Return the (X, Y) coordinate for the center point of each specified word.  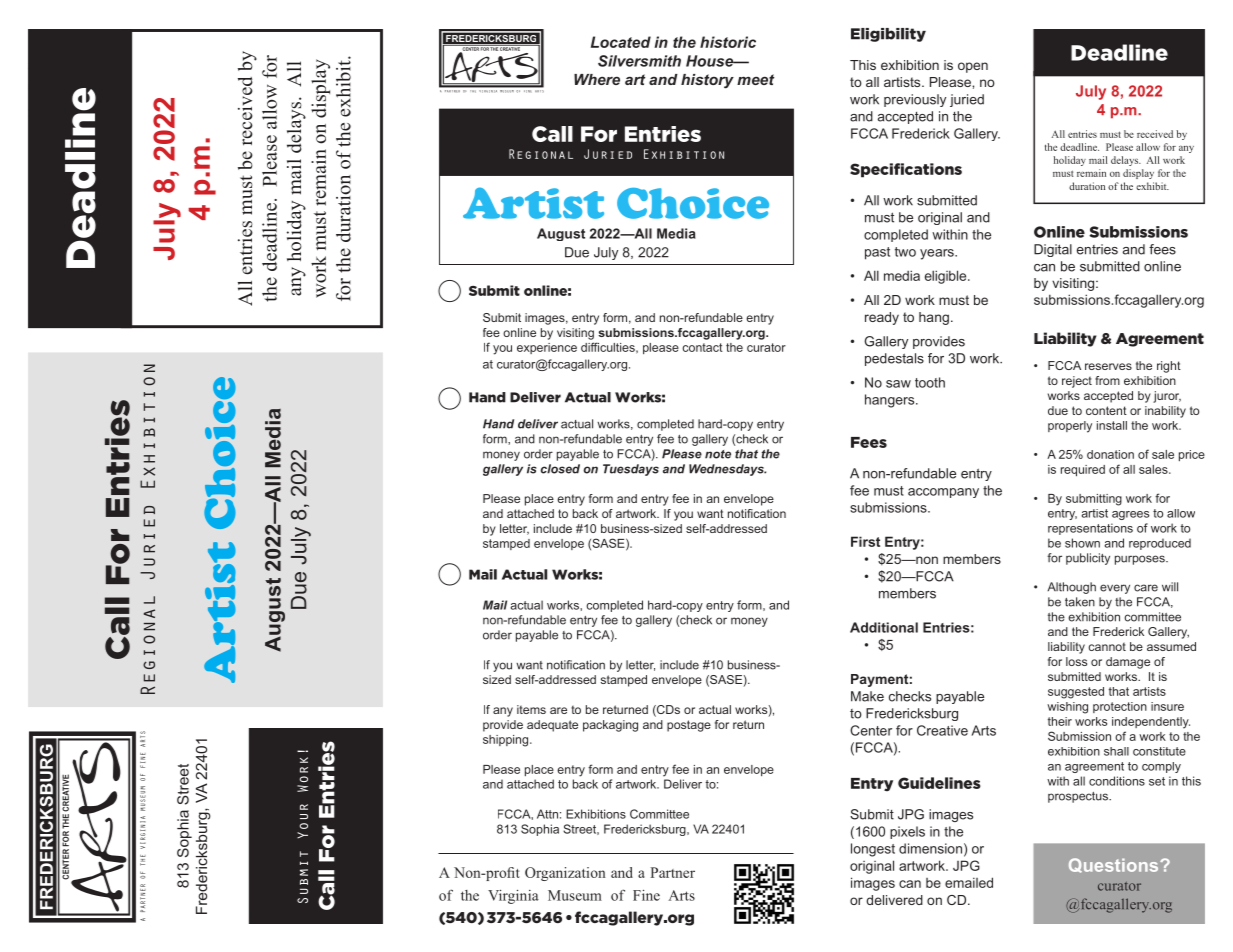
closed (560, 469)
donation (1110, 454)
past (877, 253)
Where (597, 79)
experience (547, 348)
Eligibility (888, 35)
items (531, 709)
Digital (1053, 250)
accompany (943, 493)
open (973, 67)
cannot (1107, 647)
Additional (884, 627)
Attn (547, 814)
